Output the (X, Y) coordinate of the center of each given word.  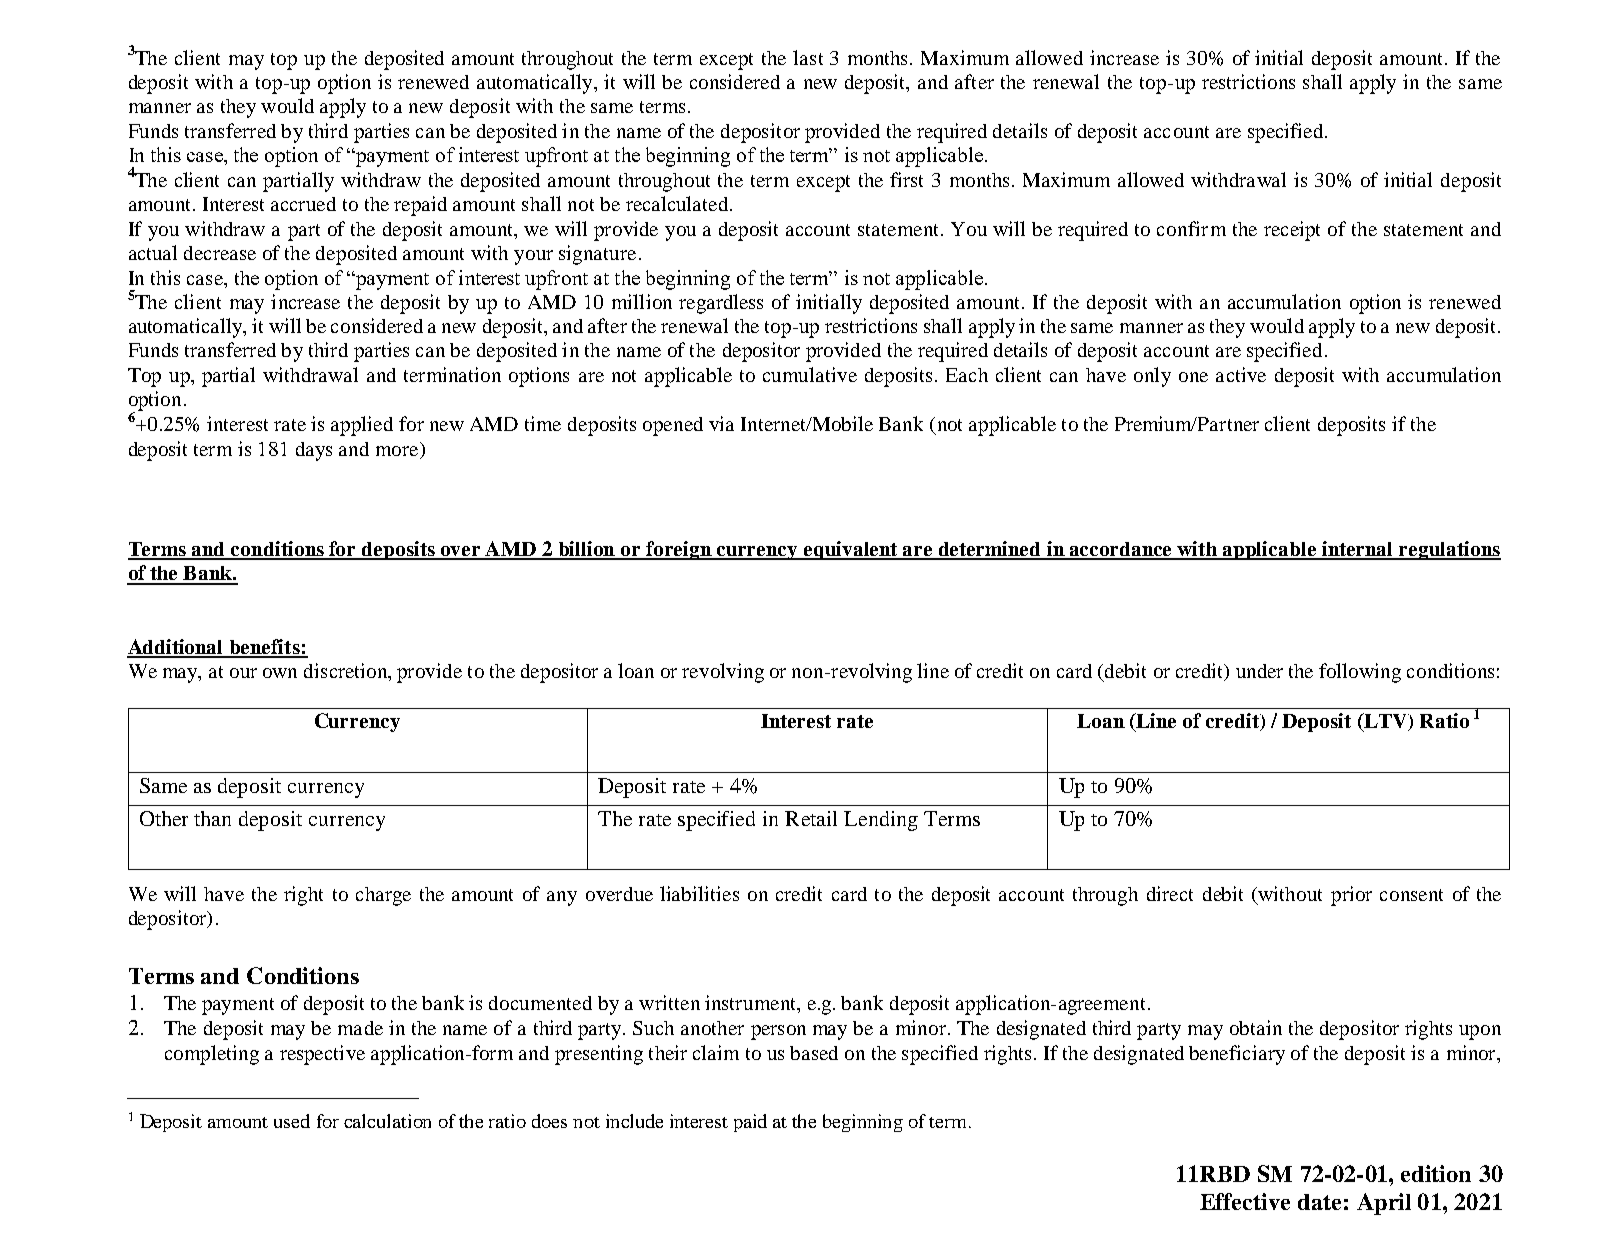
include (634, 1121)
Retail (811, 818)
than (212, 818)
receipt (1292, 231)
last (808, 57)
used (292, 1121)
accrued (303, 204)
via (721, 423)
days (314, 451)
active (1241, 374)
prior (1351, 896)
